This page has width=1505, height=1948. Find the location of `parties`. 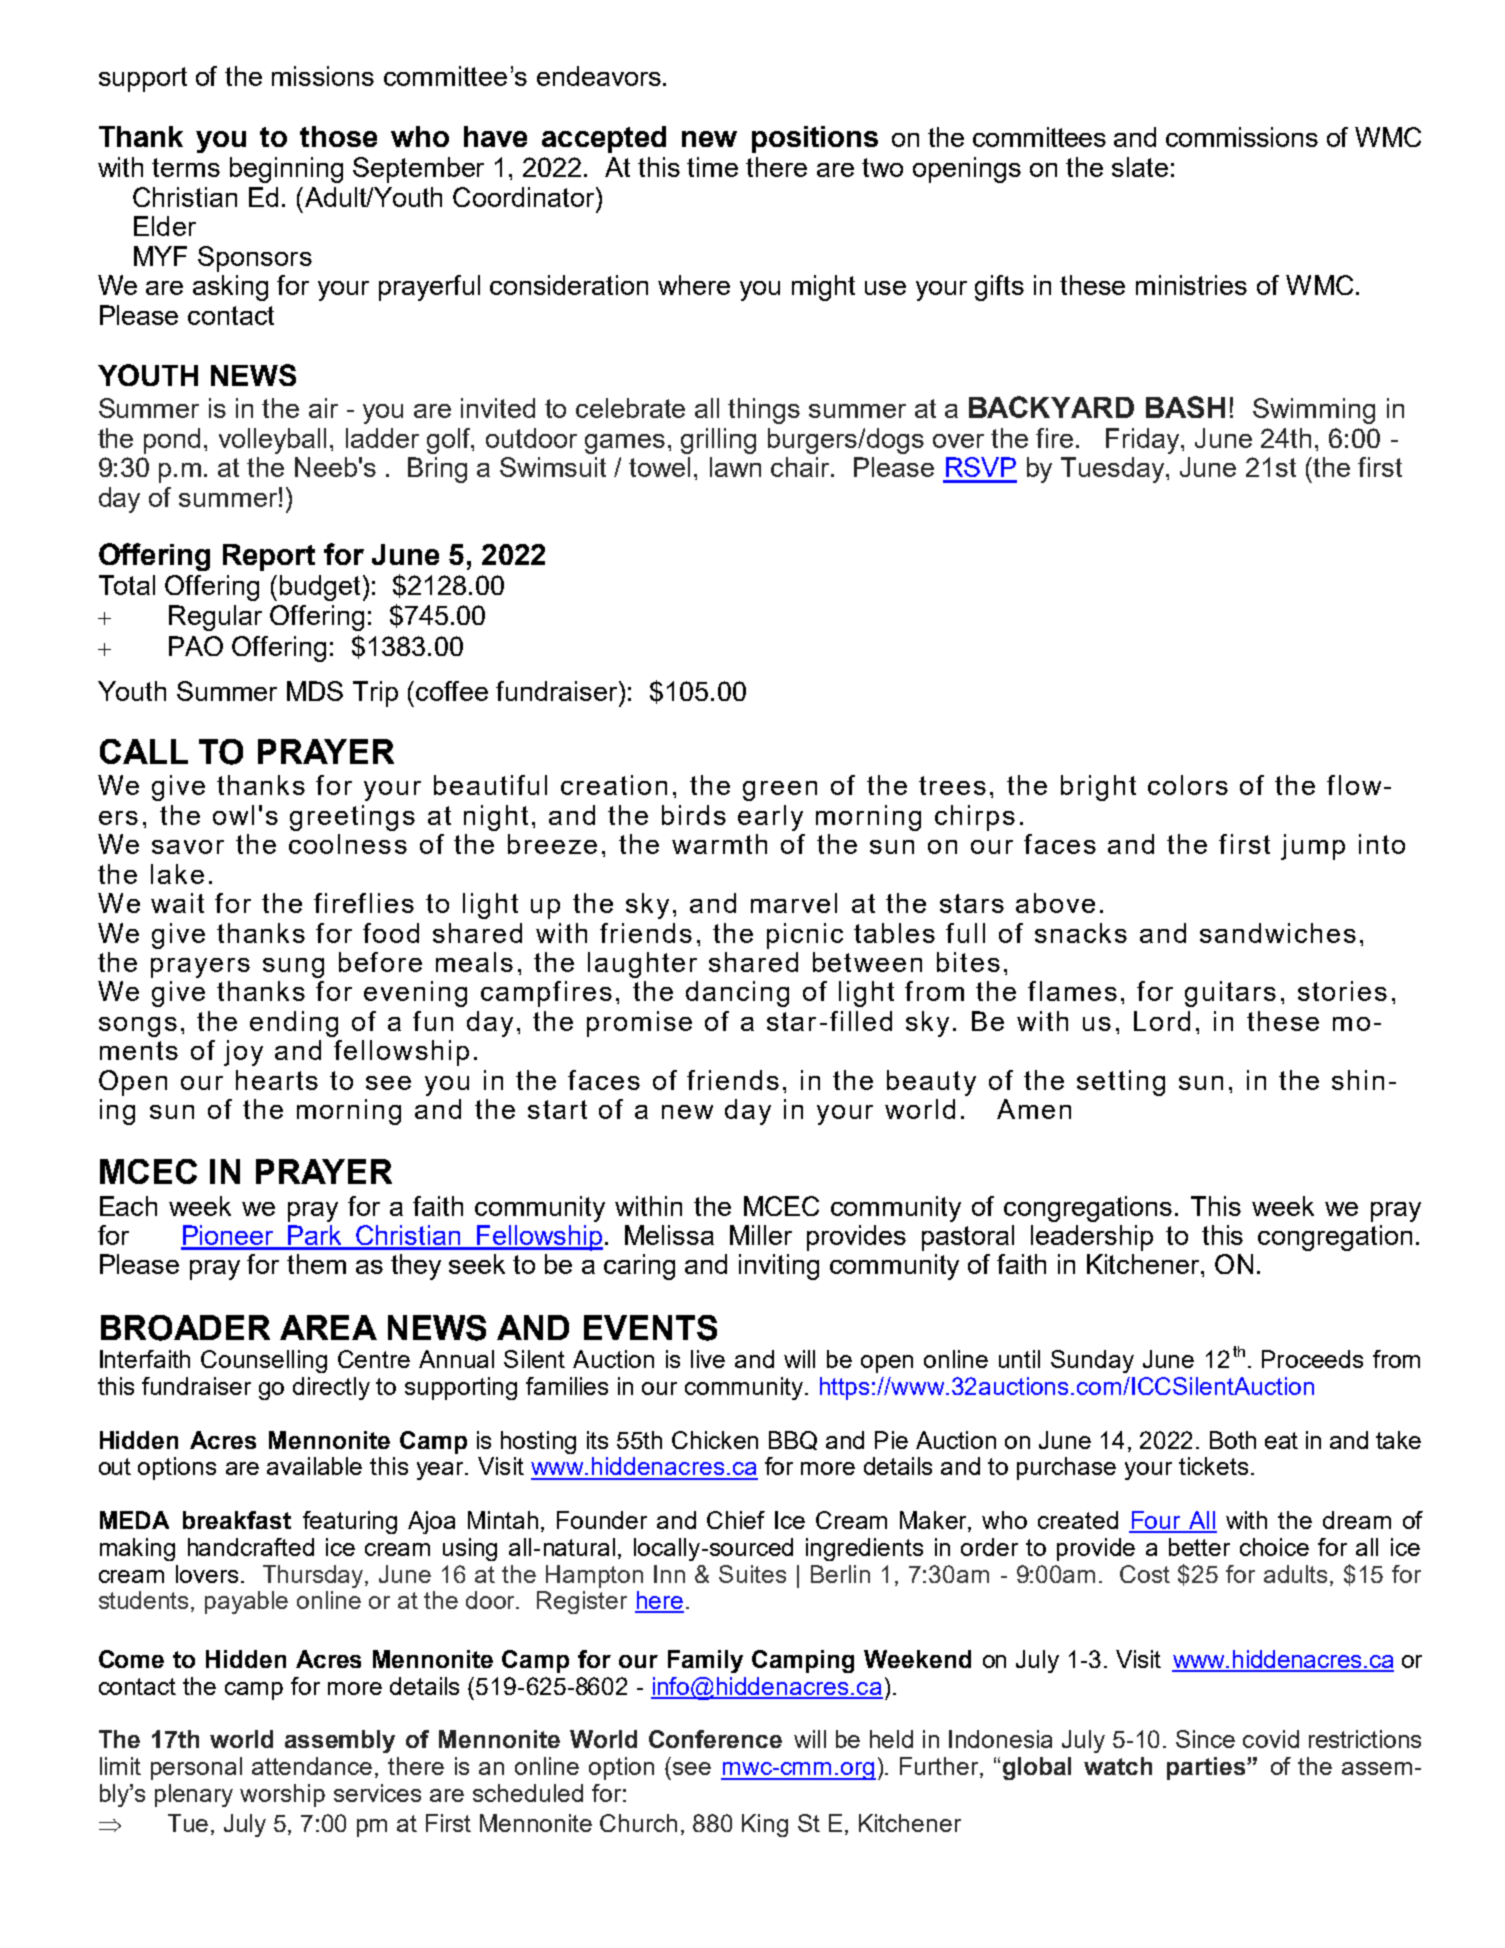

parties is located at coordinates (1207, 1768).
